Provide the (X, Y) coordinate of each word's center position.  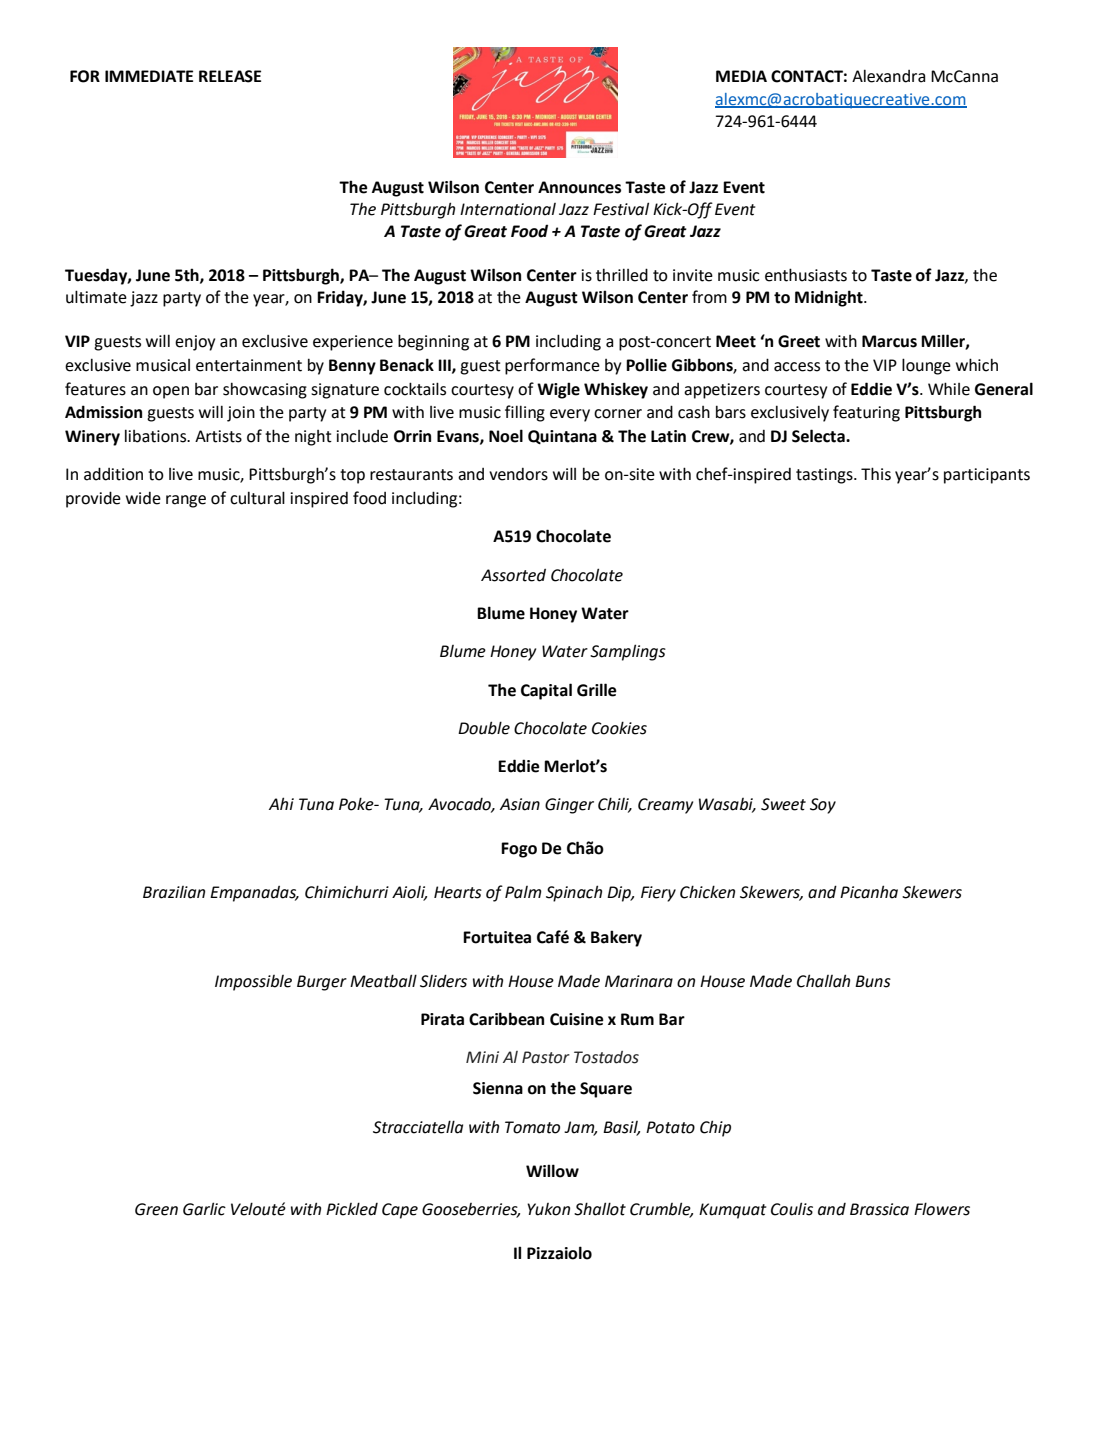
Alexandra (888, 76)
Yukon (548, 1209)
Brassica (879, 1209)
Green (156, 1209)
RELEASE (230, 76)
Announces (579, 187)
